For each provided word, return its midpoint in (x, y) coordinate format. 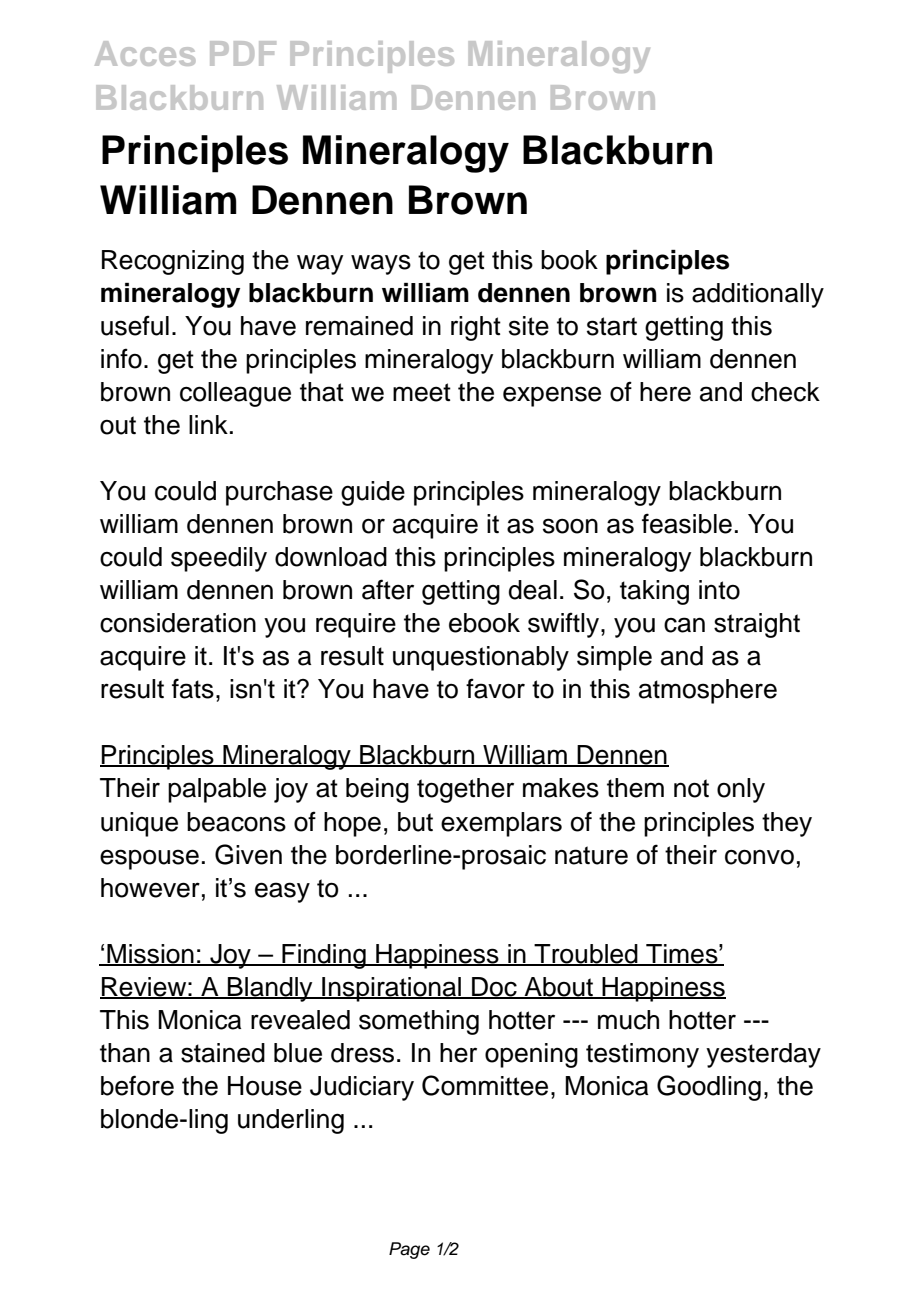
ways (381, 264)
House (265, 1086)
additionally (758, 295)
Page (409, 1250)
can (684, 625)
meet (422, 392)
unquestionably (481, 658)
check (785, 392)
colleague (235, 394)
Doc (494, 988)
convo (759, 857)
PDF (243, 53)
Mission (150, 954)
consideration (178, 623)
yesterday (763, 1055)
